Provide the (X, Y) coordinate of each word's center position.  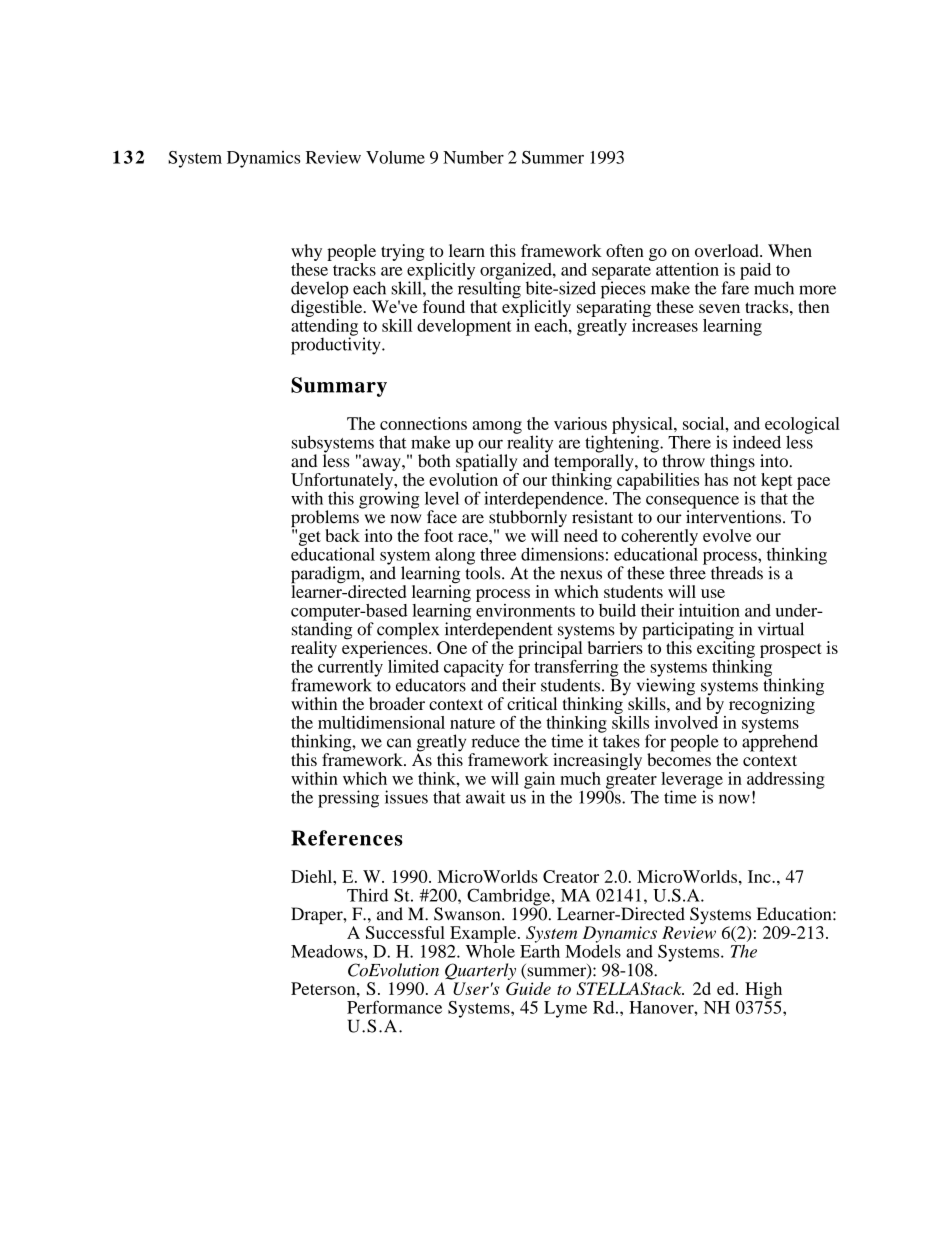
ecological (802, 426)
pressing (348, 799)
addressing (786, 781)
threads (737, 573)
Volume (395, 157)
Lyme (565, 1009)
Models (593, 950)
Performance (394, 1007)
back (342, 535)
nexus (581, 575)
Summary (339, 387)
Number (473, 157)
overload (728, 250)
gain (541, 781)
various (580, 423)
